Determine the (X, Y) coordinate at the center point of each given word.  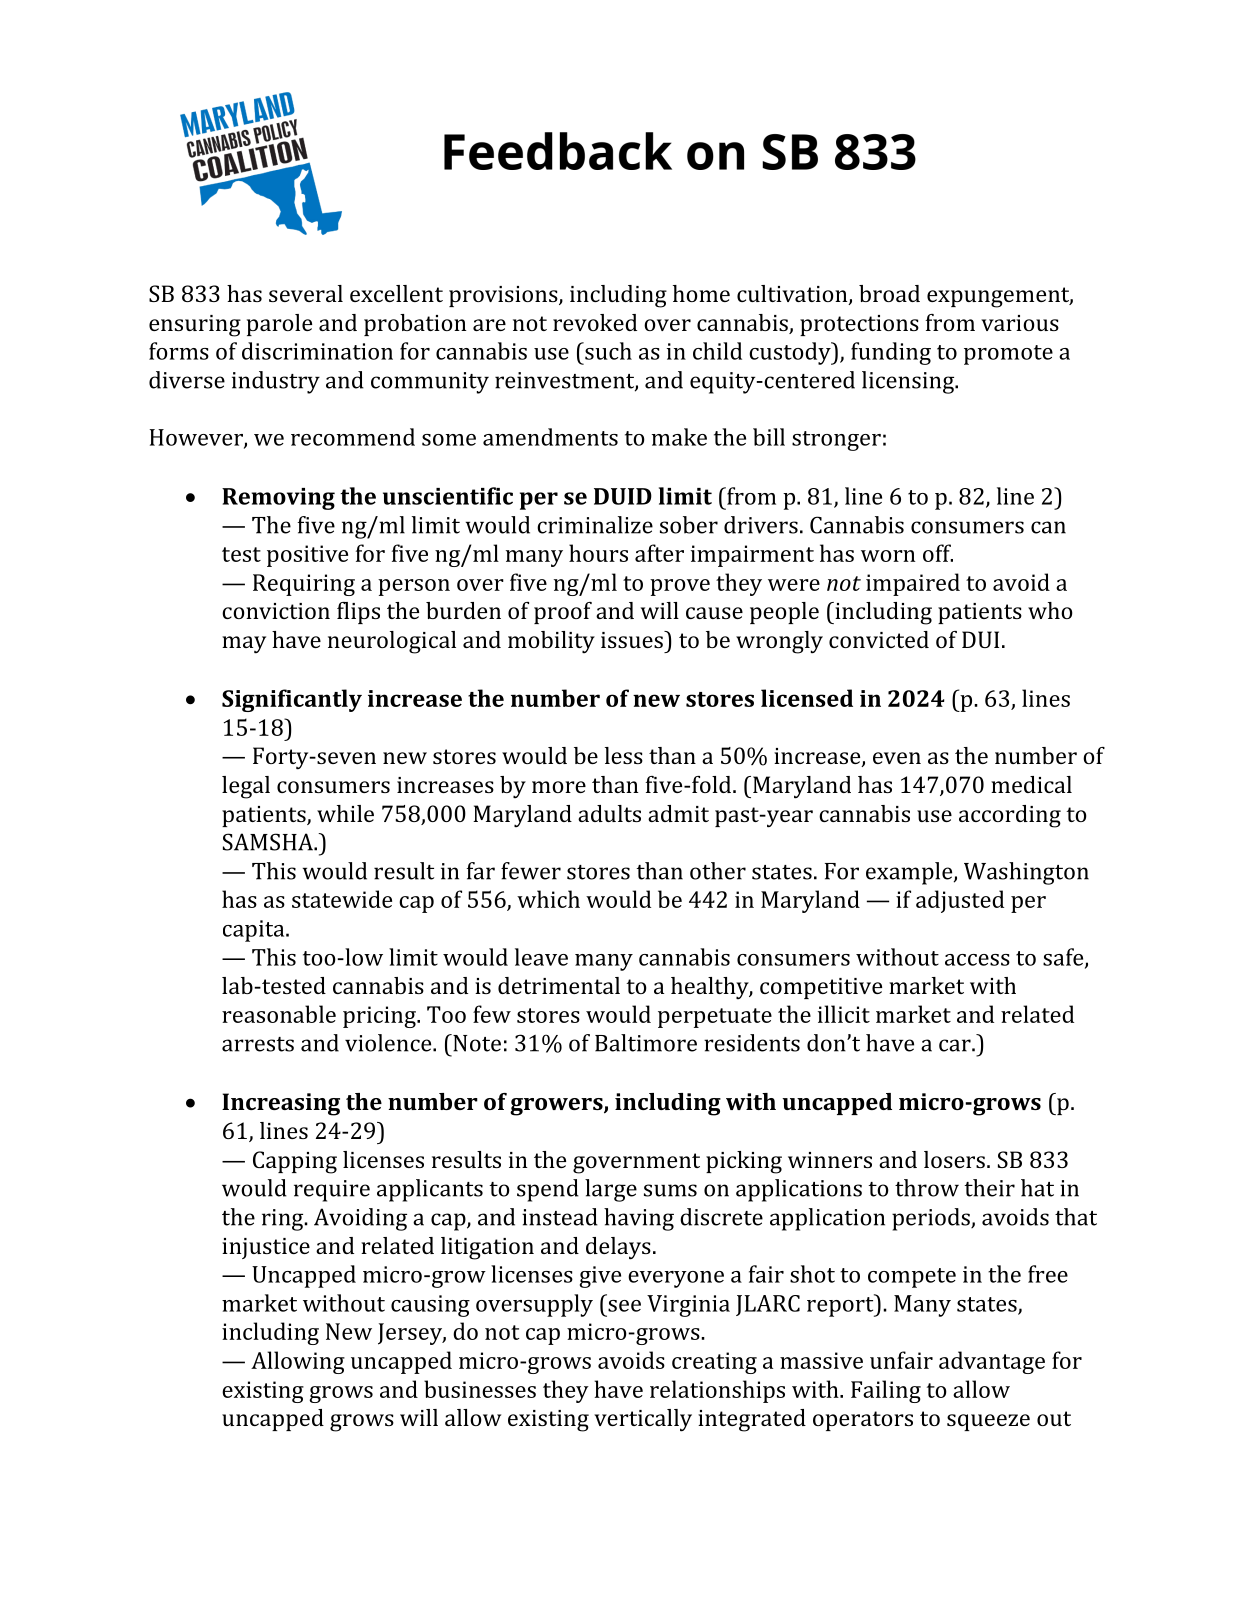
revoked (595, 322)
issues (633, 639)
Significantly (292, 700)
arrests (258, 1044)
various (1020, 323)
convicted (879, 639)
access (977, 960)
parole (279, 325)
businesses (480, 1389)
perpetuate (715, 1018)
